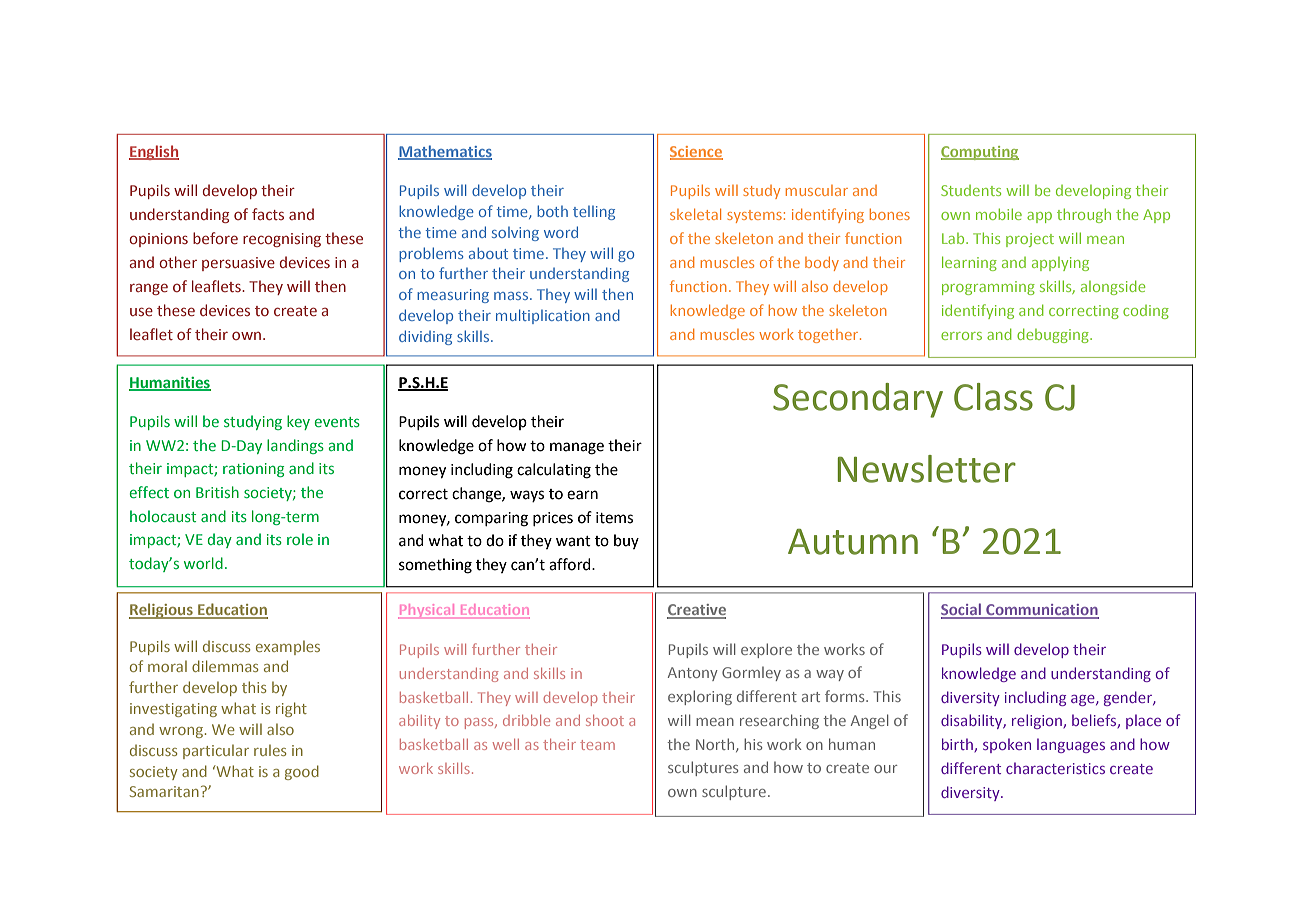  I want to click on characteristics, so click(1055, 768).
